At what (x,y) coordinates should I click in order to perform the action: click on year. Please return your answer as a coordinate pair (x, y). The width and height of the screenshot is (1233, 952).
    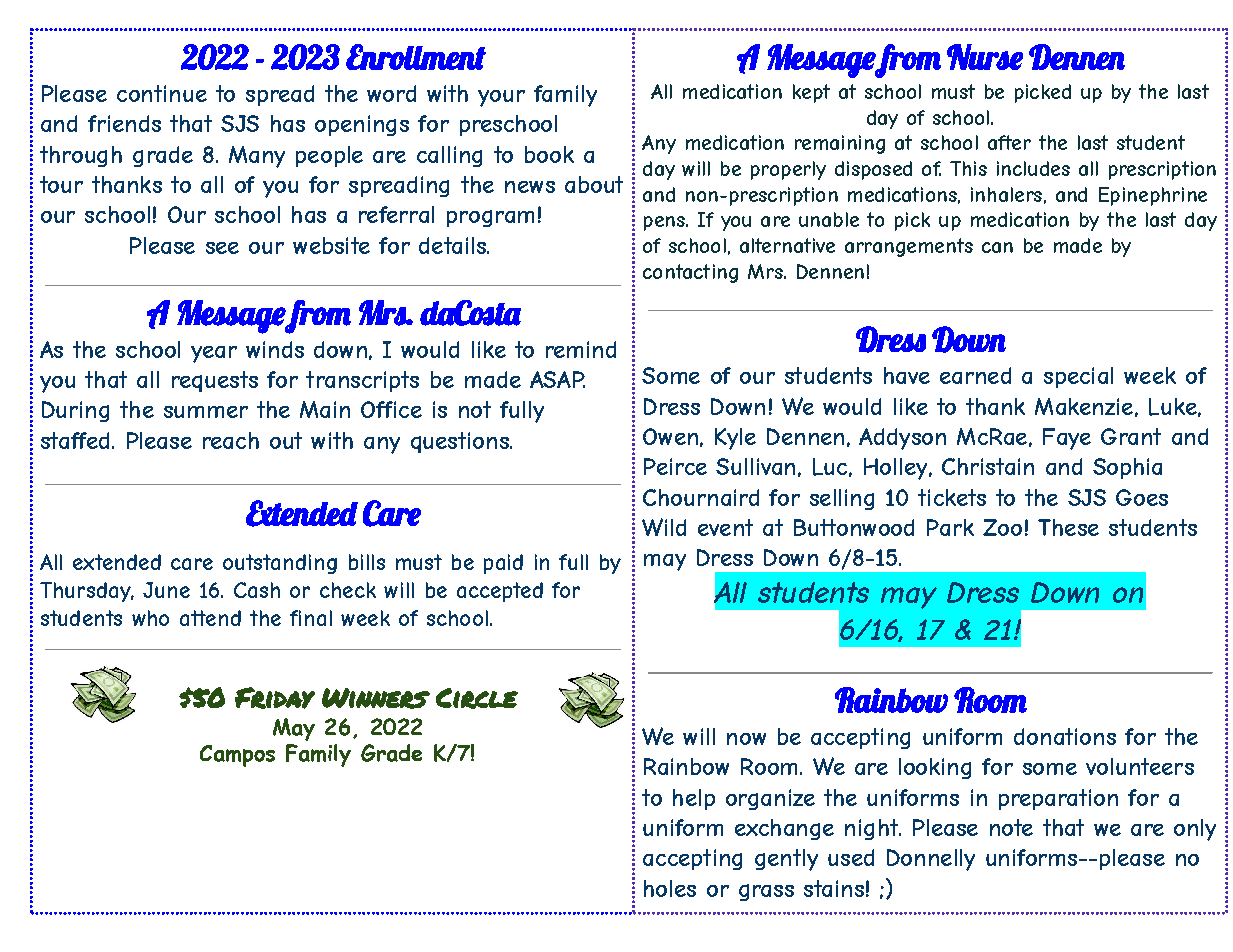
    Looking at the image, I should click on (214, 354).
